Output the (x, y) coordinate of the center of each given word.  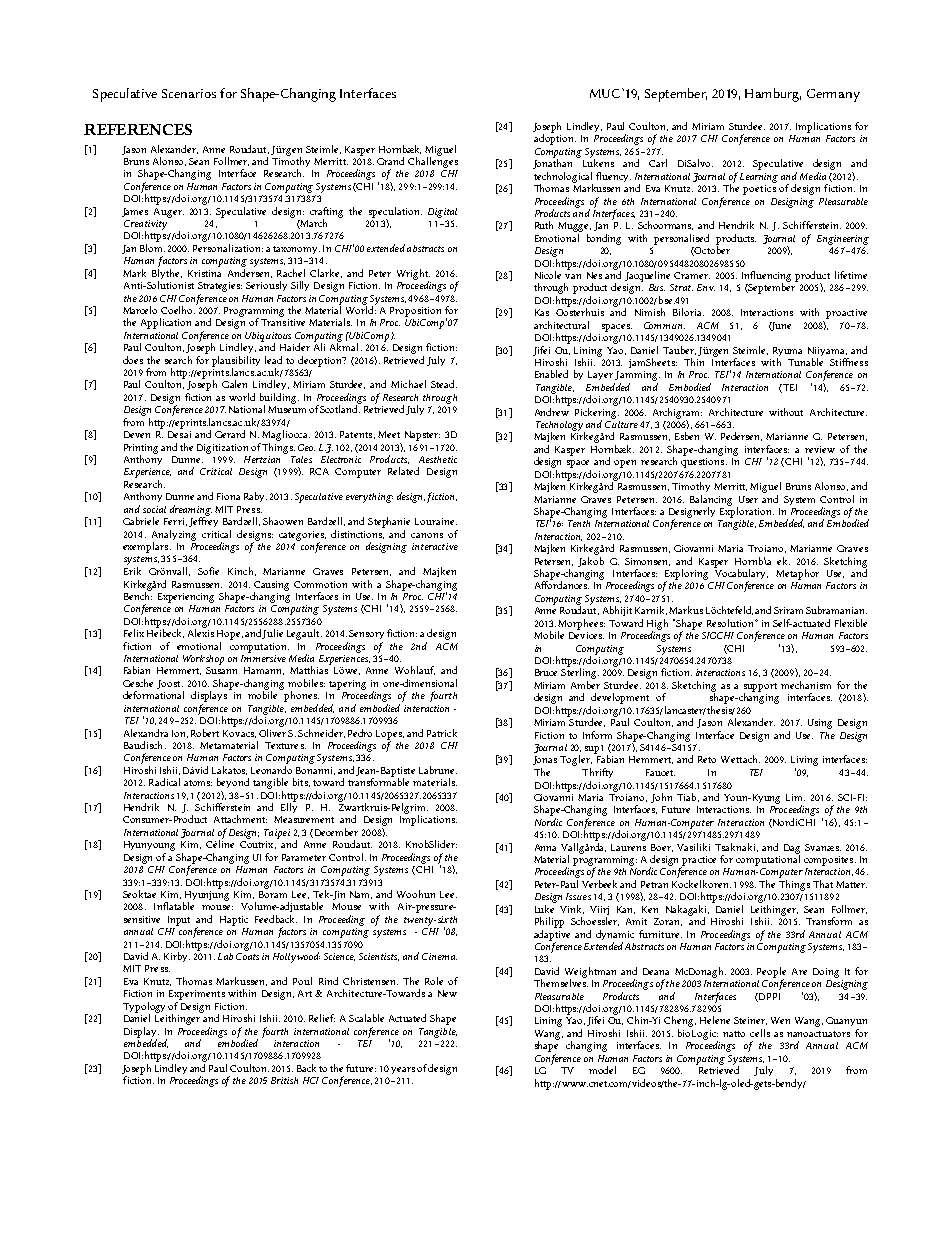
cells (760, 1033)
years (403, 1070)
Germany (833, 95)
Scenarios (189, 93)
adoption (555, 138)
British (284, 1080)
